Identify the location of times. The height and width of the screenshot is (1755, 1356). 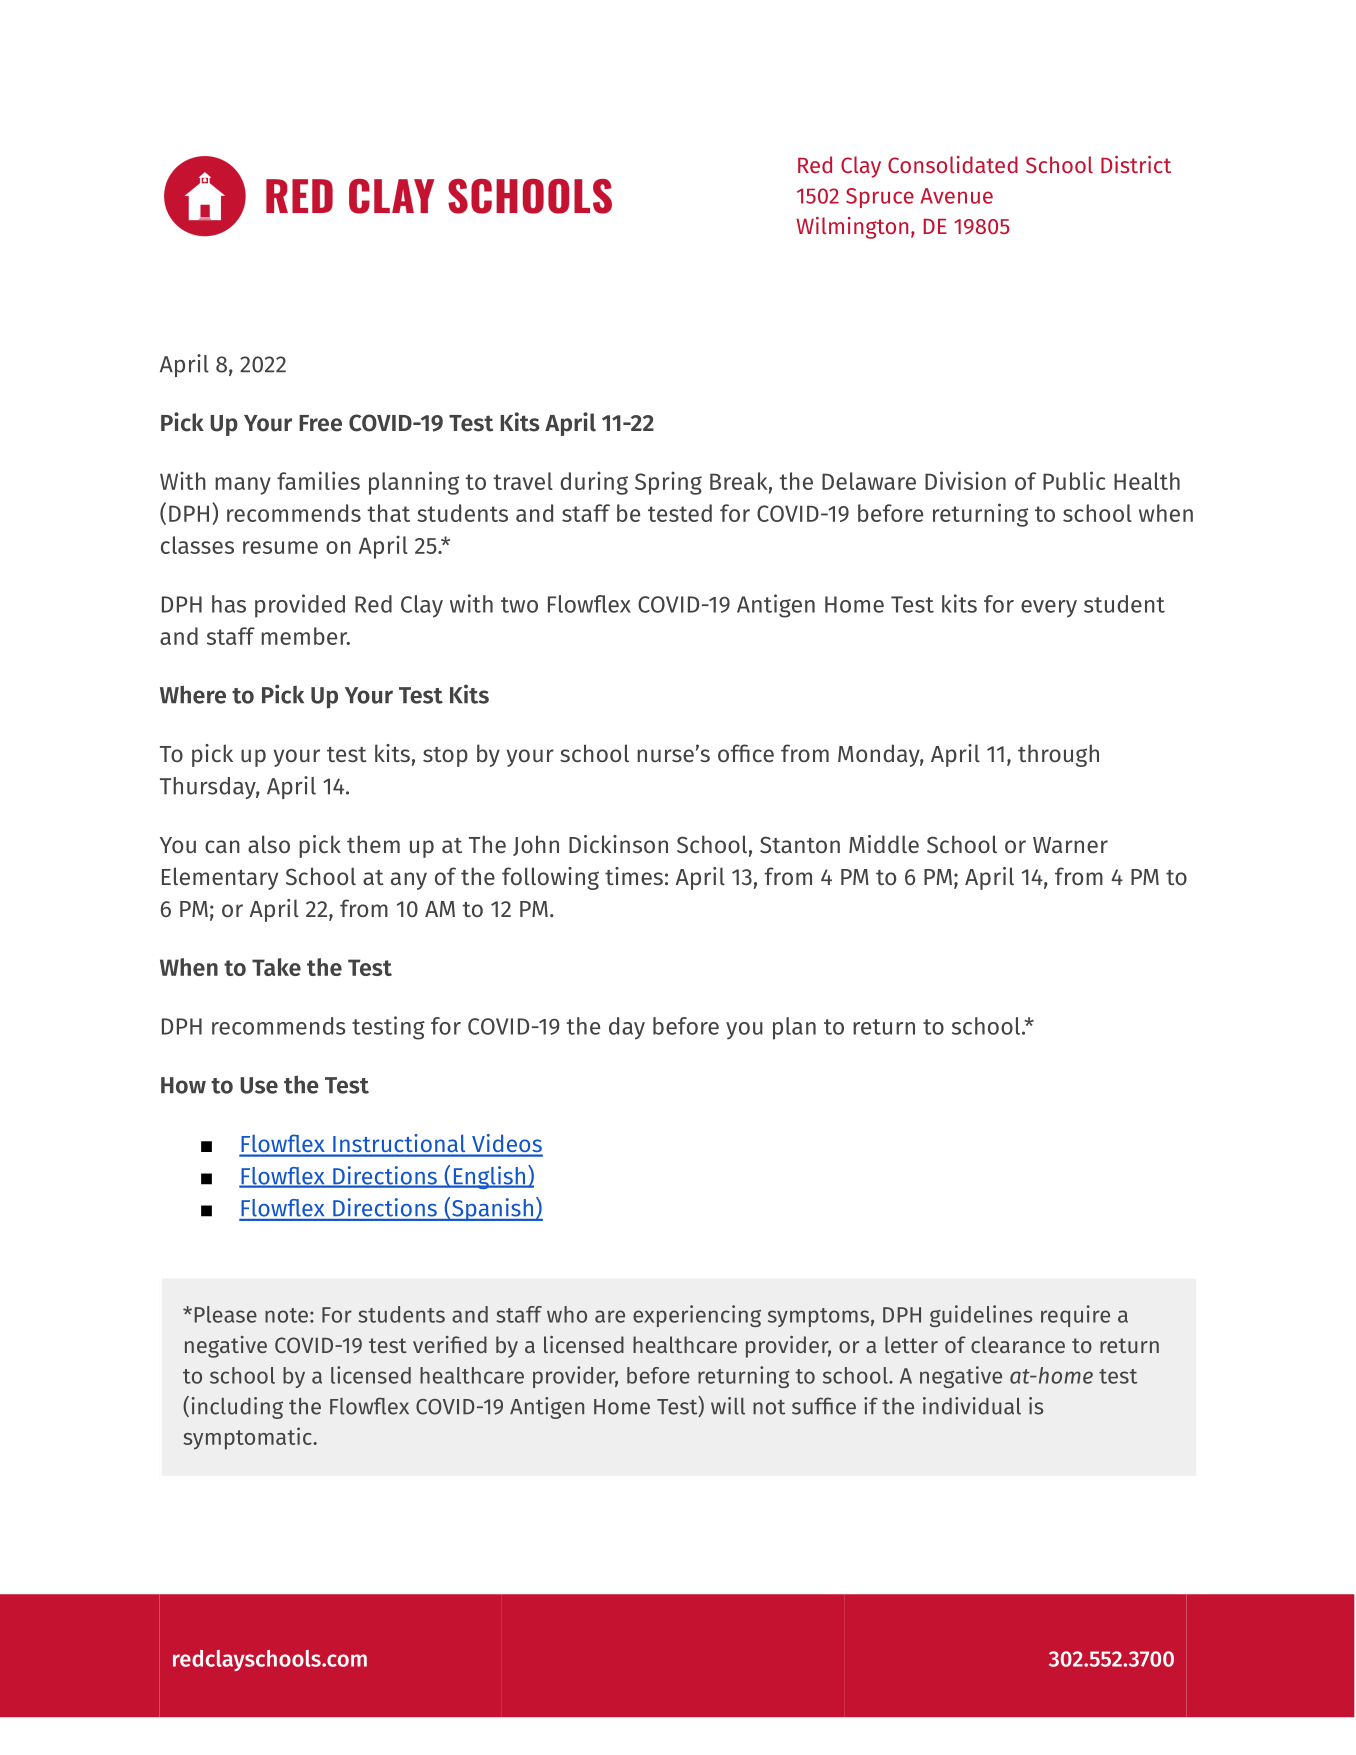
(634, 876).
